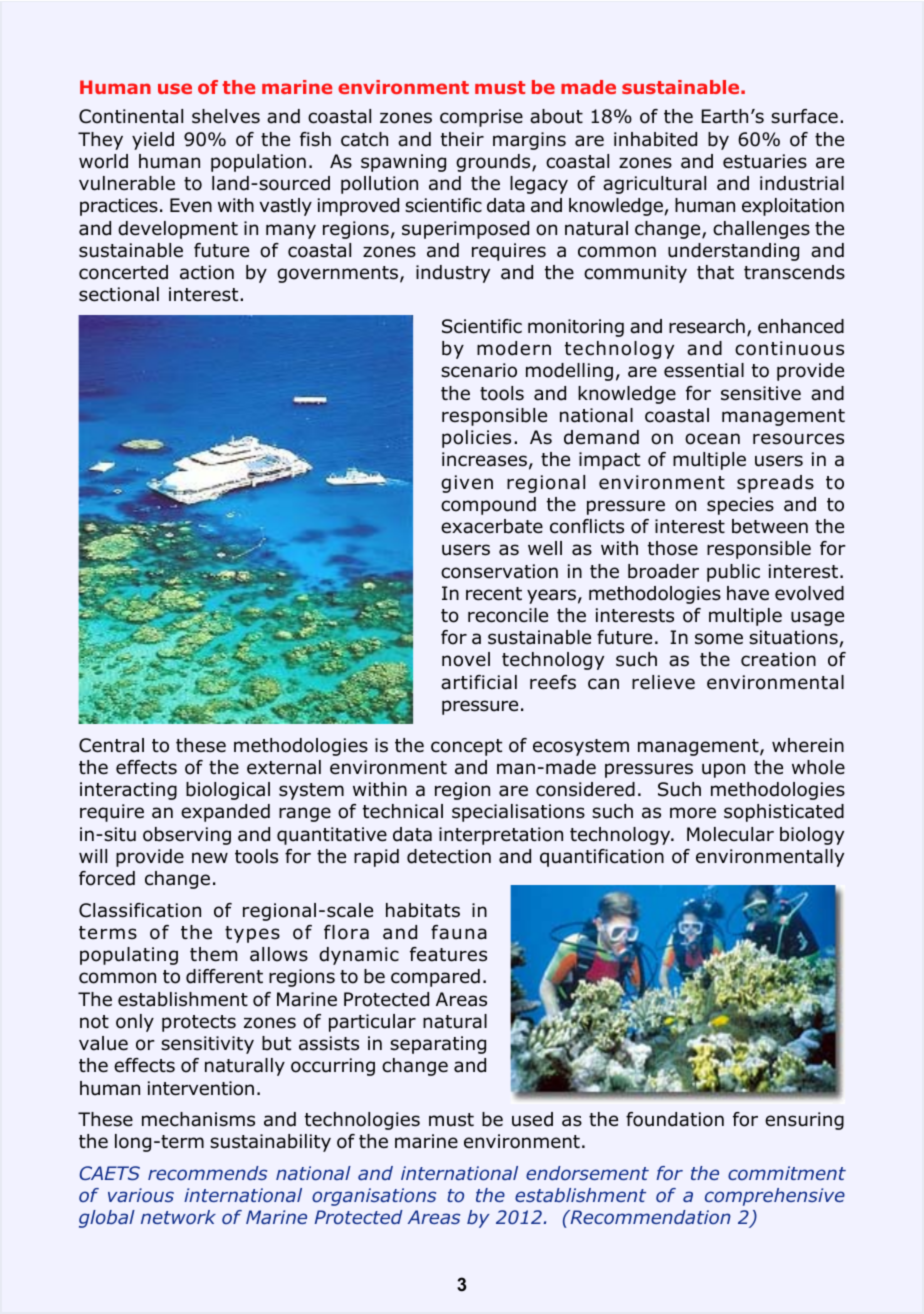 Image resolution: width=924 pixels, height=1314 pixels. Describe the element at coordinates (207, 1173) in the screenshot. I see `recommends` at that location.
